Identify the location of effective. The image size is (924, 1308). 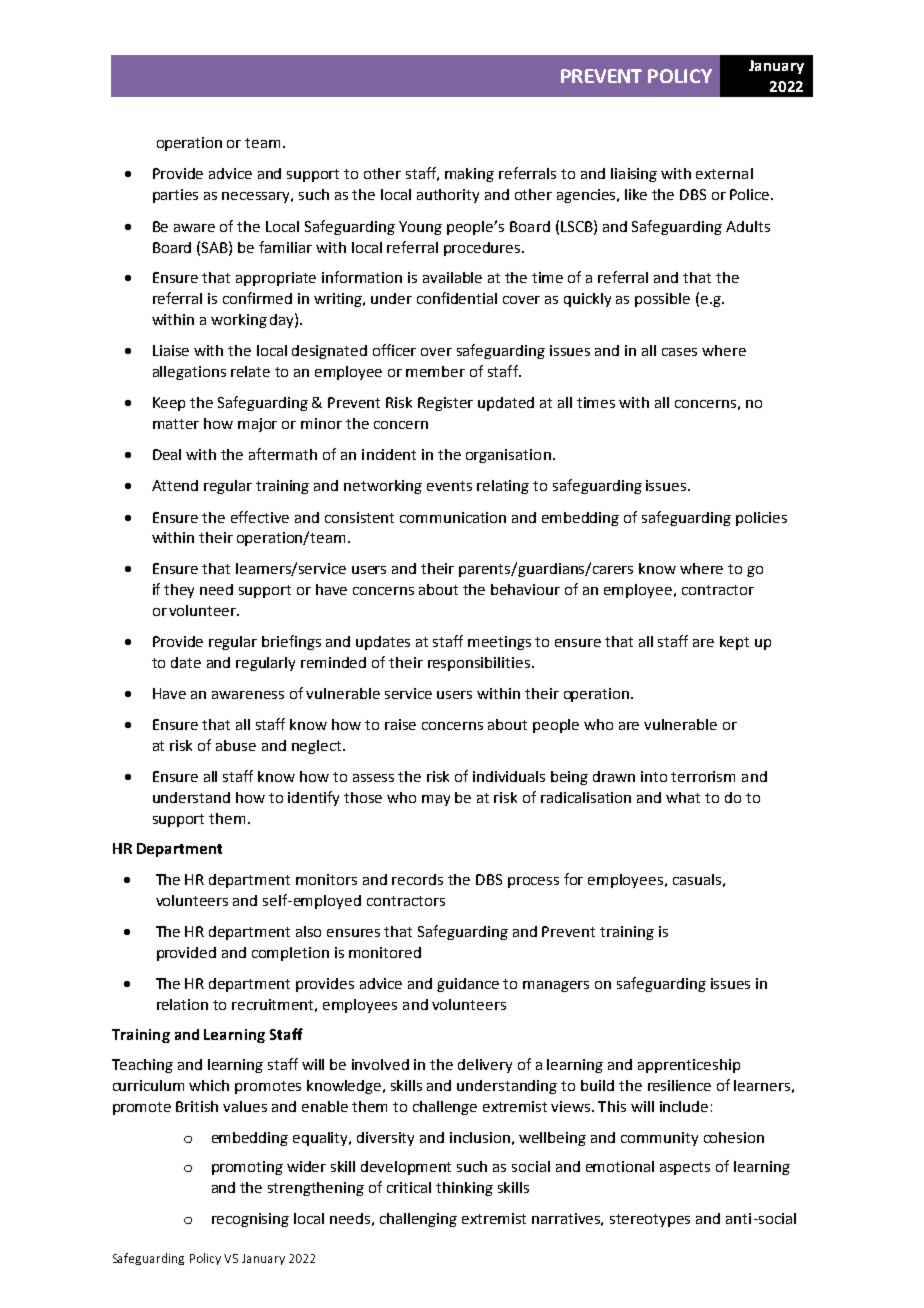
(260, 517).
